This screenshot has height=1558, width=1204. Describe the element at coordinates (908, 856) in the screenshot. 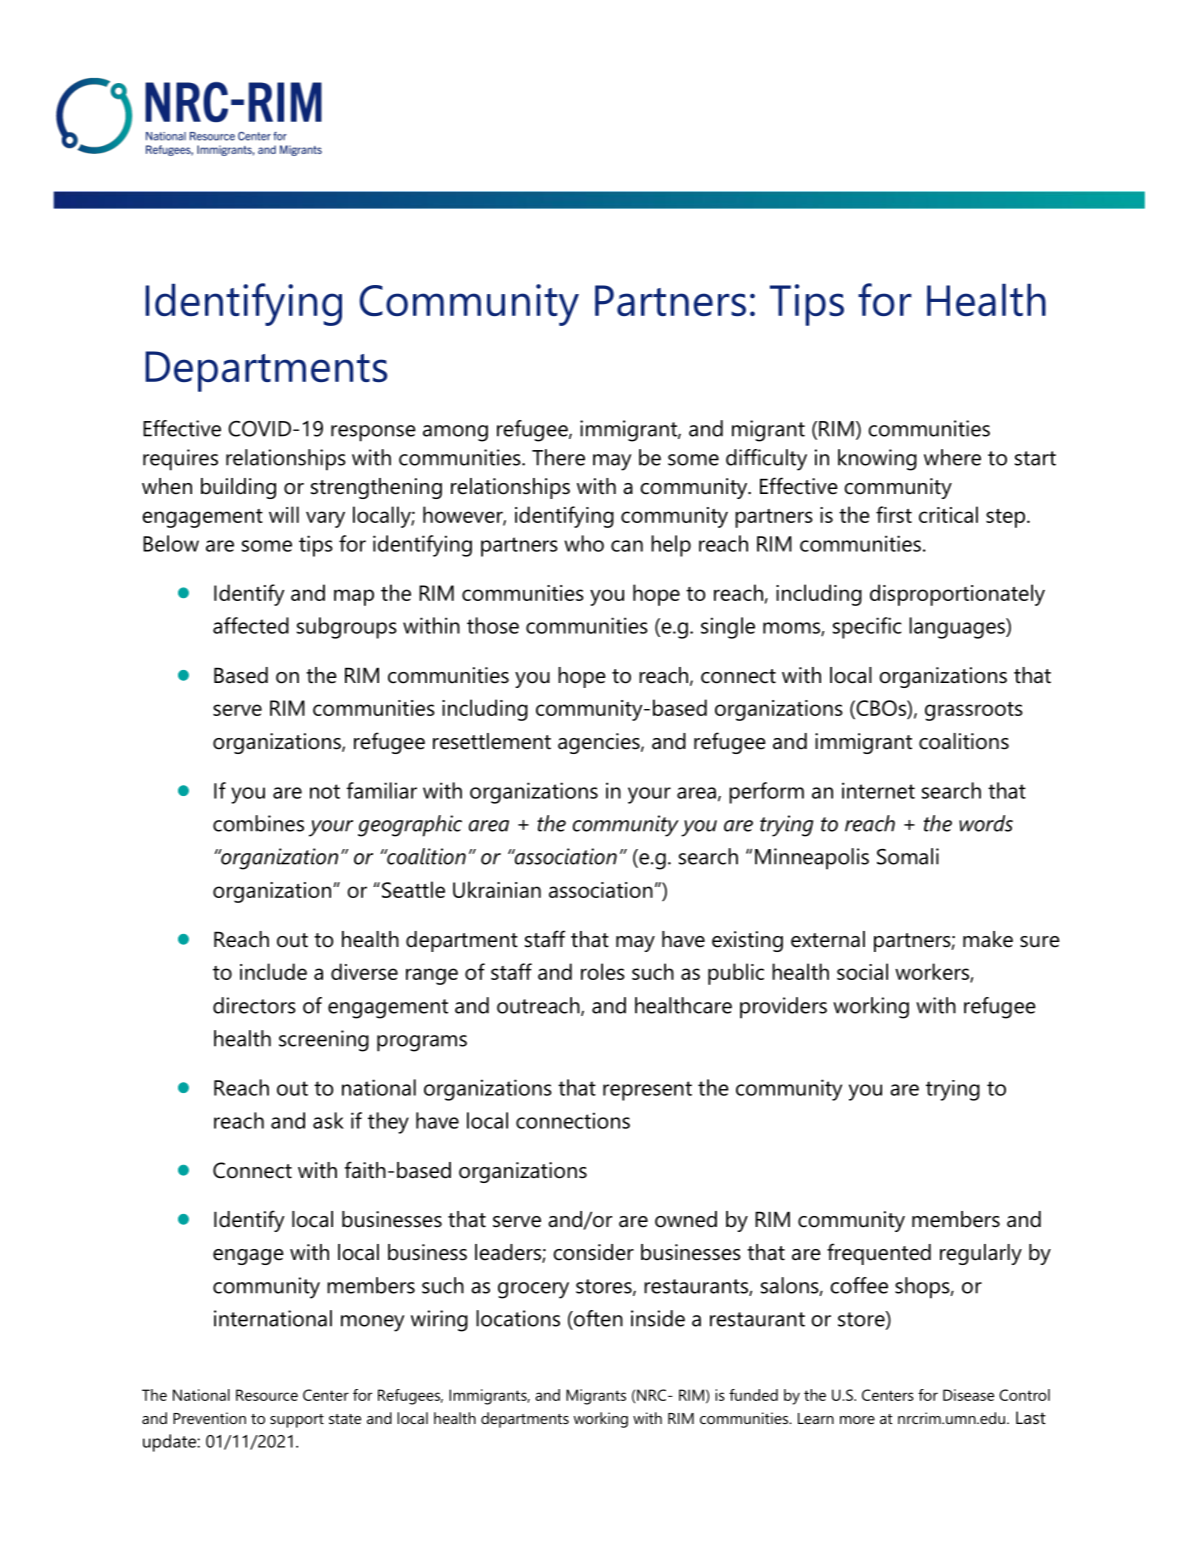

I see `Somali` at that location.
